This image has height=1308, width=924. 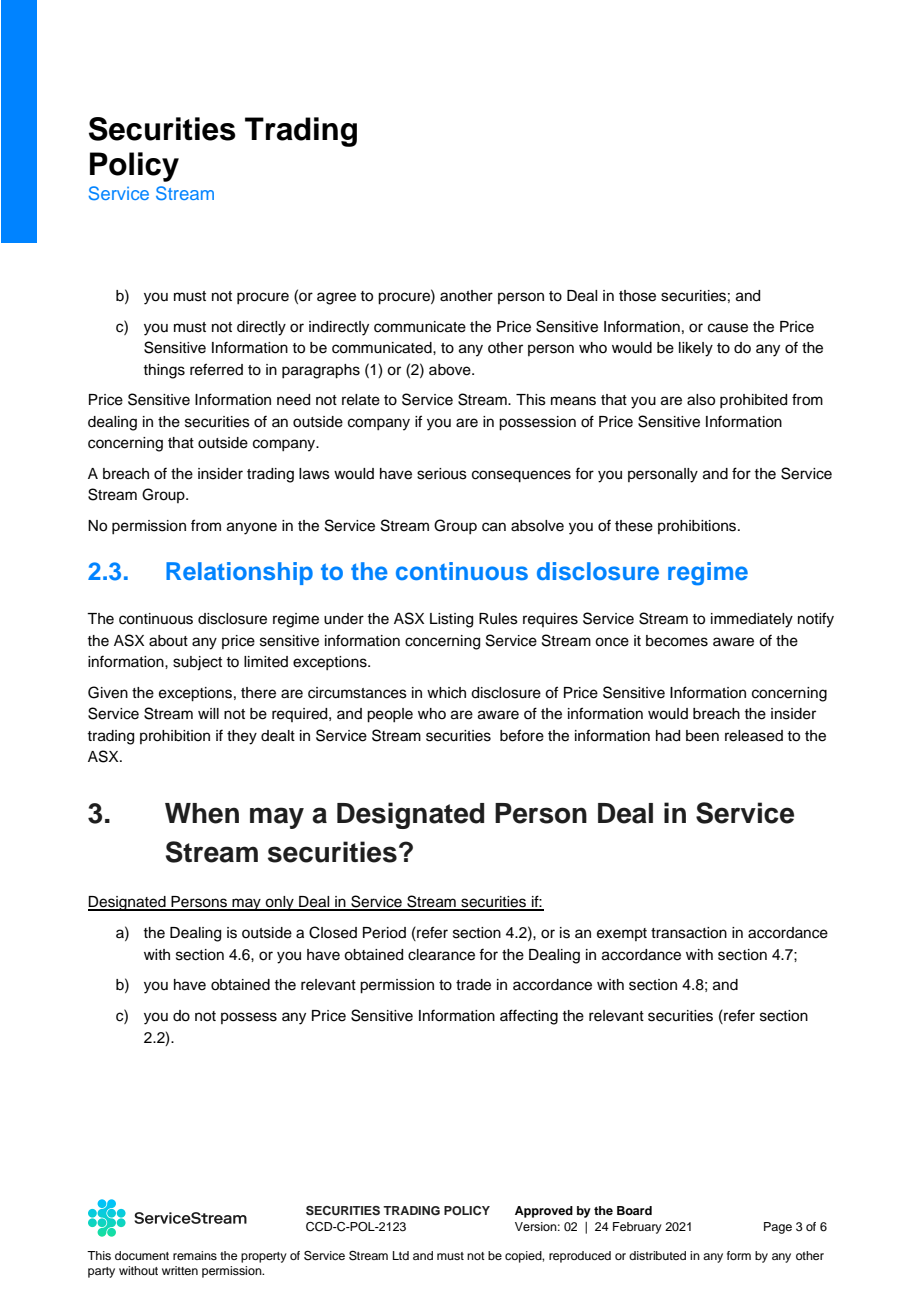 What do you see at coordinates (280, 903) in the image?
I see `only` at bounding box center [280, 903].
